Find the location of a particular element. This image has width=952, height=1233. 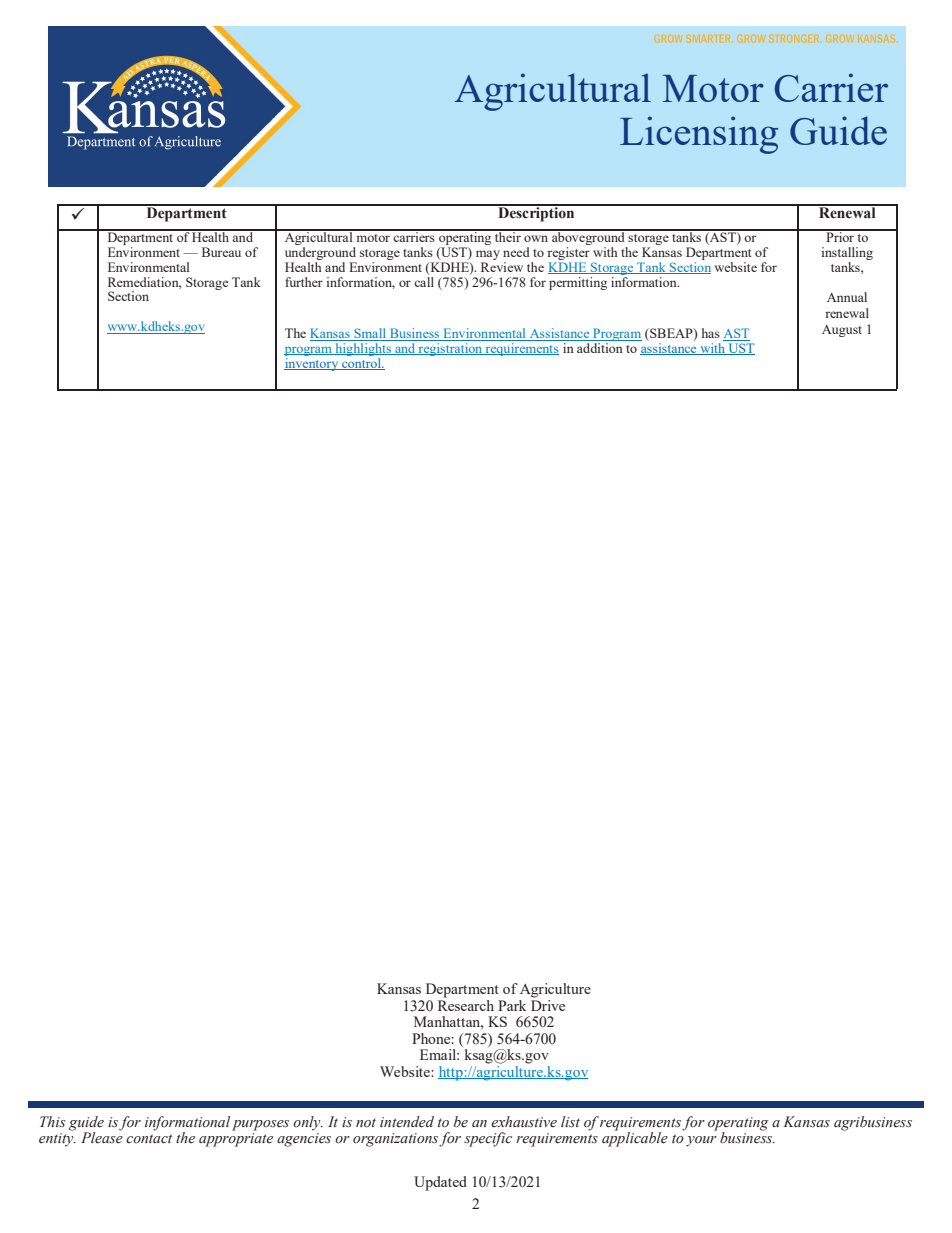

further is located at coordinates (304, 282).
